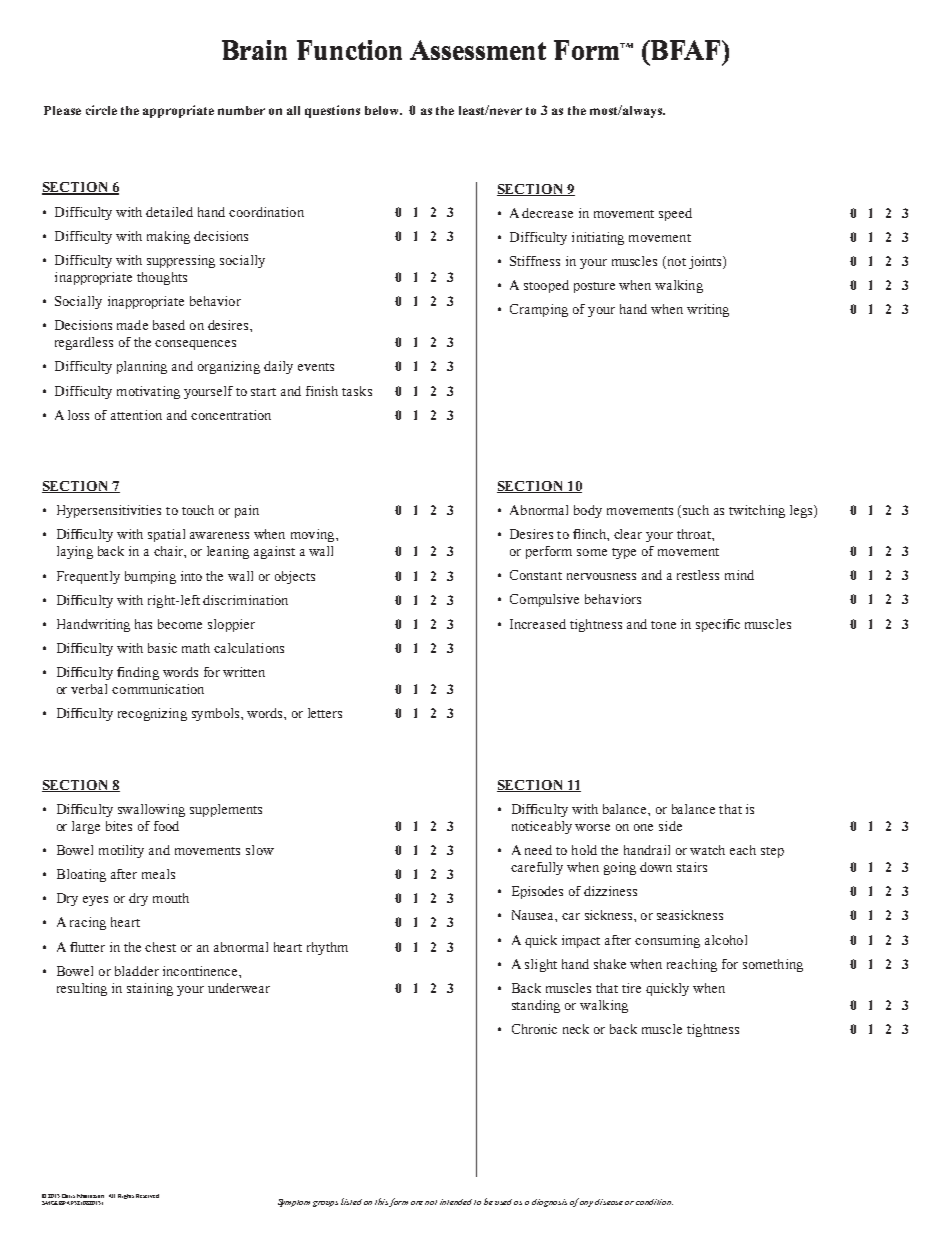 Image resolution: width=952 pixels, height=1233 pixels. I want to click on side, so click(670, 826).
